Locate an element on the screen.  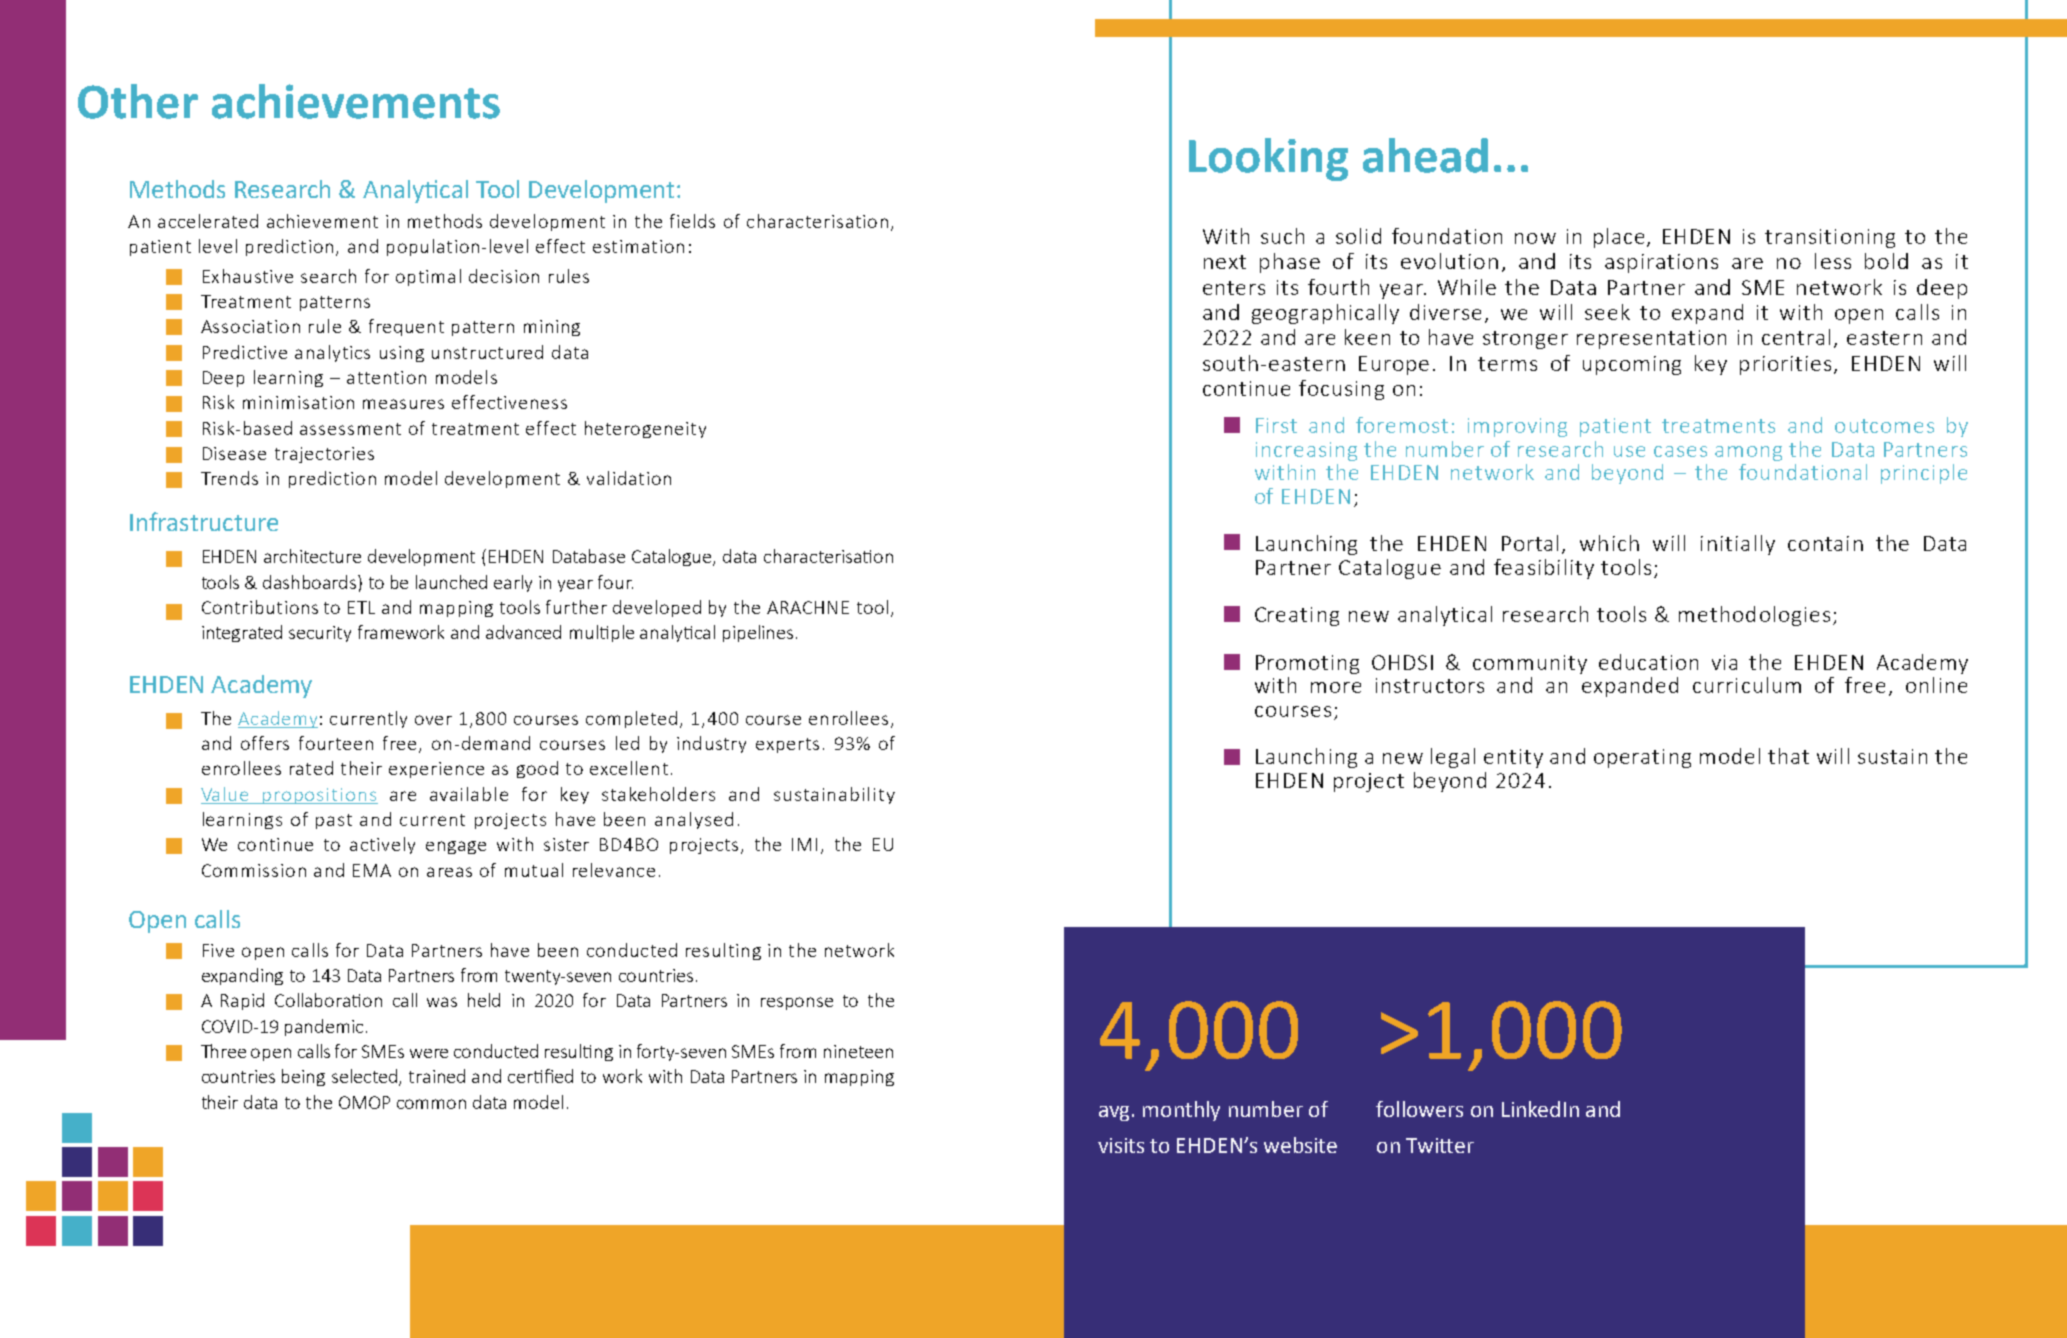
common is located at coordinates (431, 1104).
